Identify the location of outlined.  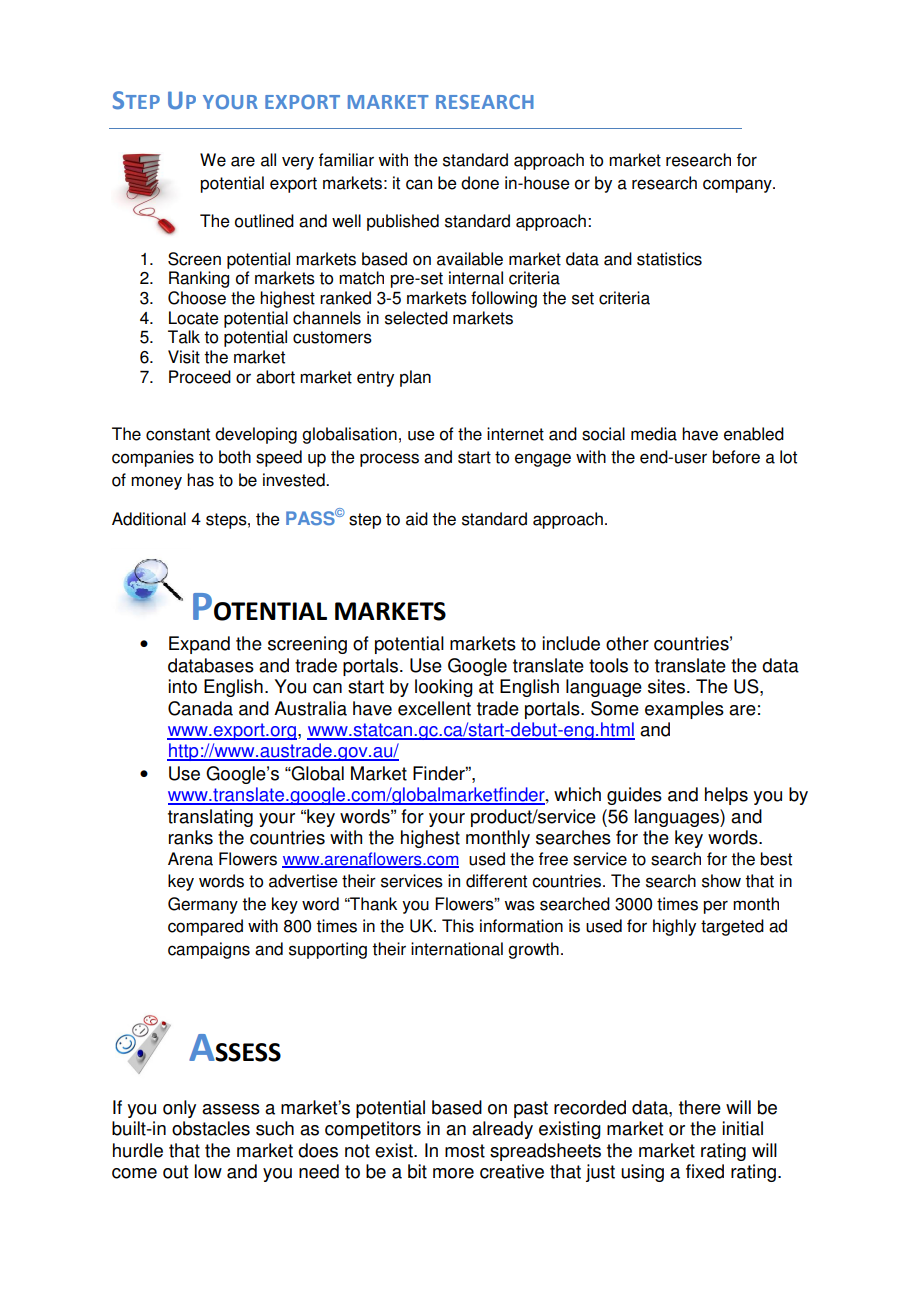
(264, 221).
